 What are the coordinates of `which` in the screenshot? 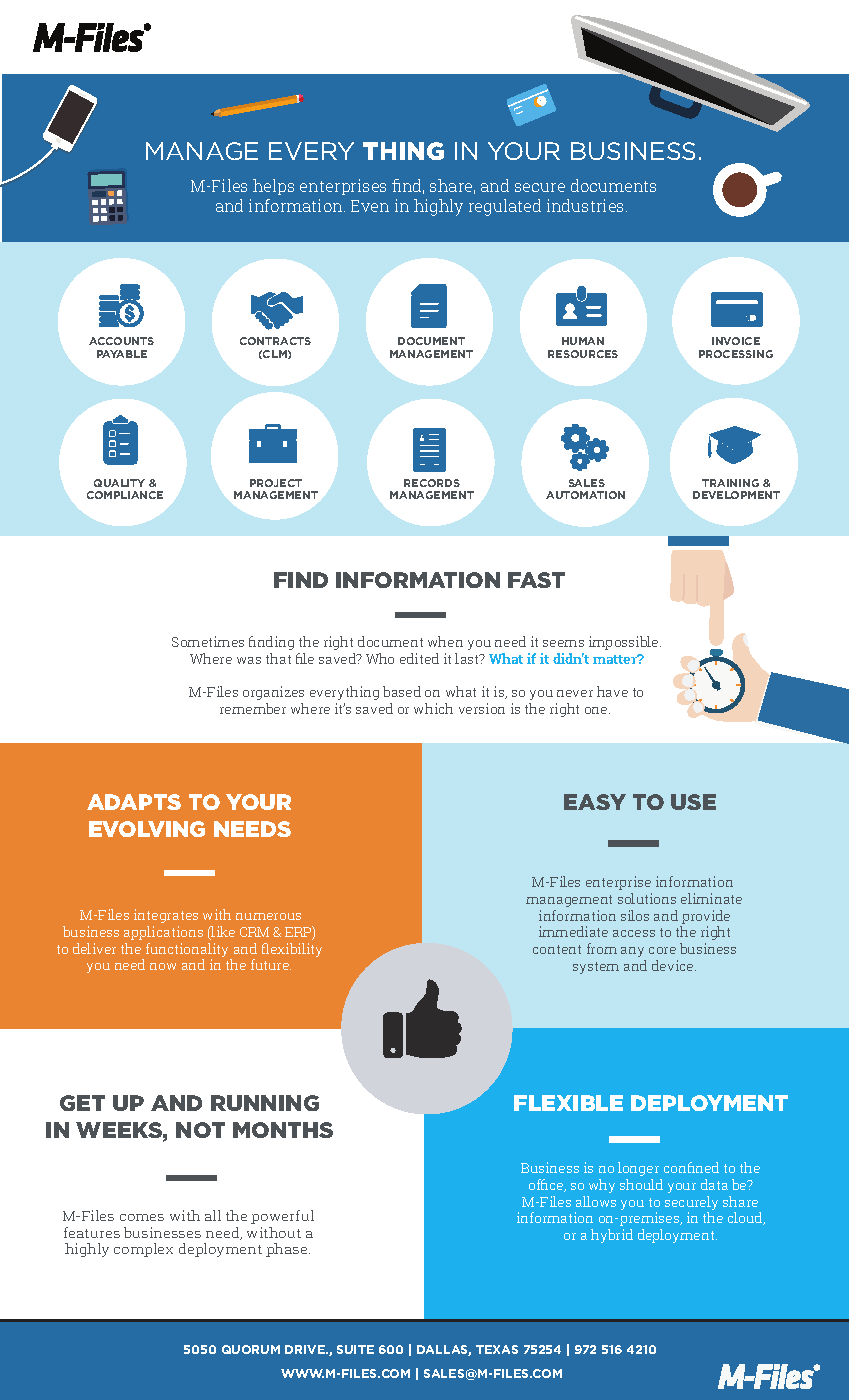 It's located at (433, 708).
